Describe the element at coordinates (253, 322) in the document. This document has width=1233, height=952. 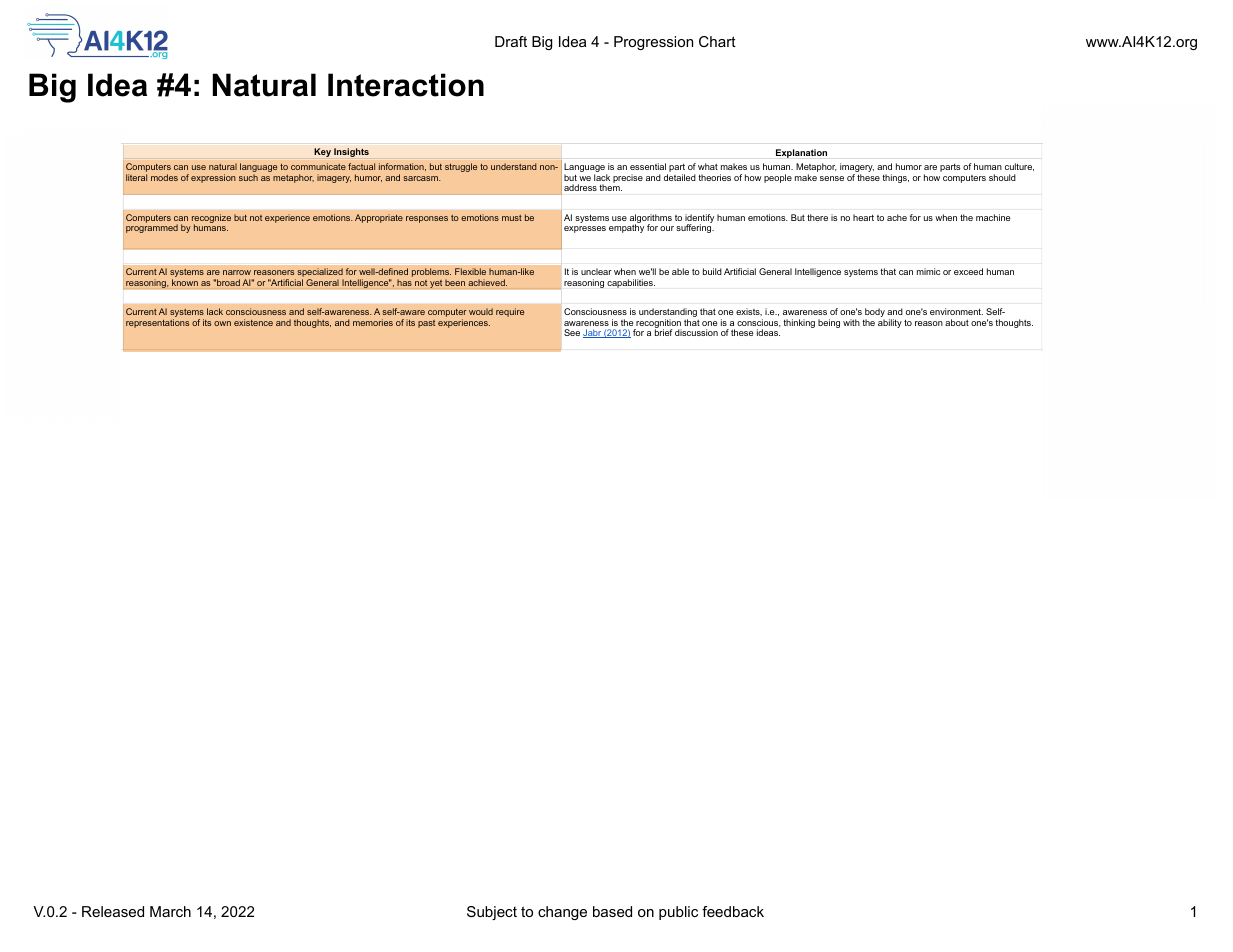
I see `existence` at that location.
